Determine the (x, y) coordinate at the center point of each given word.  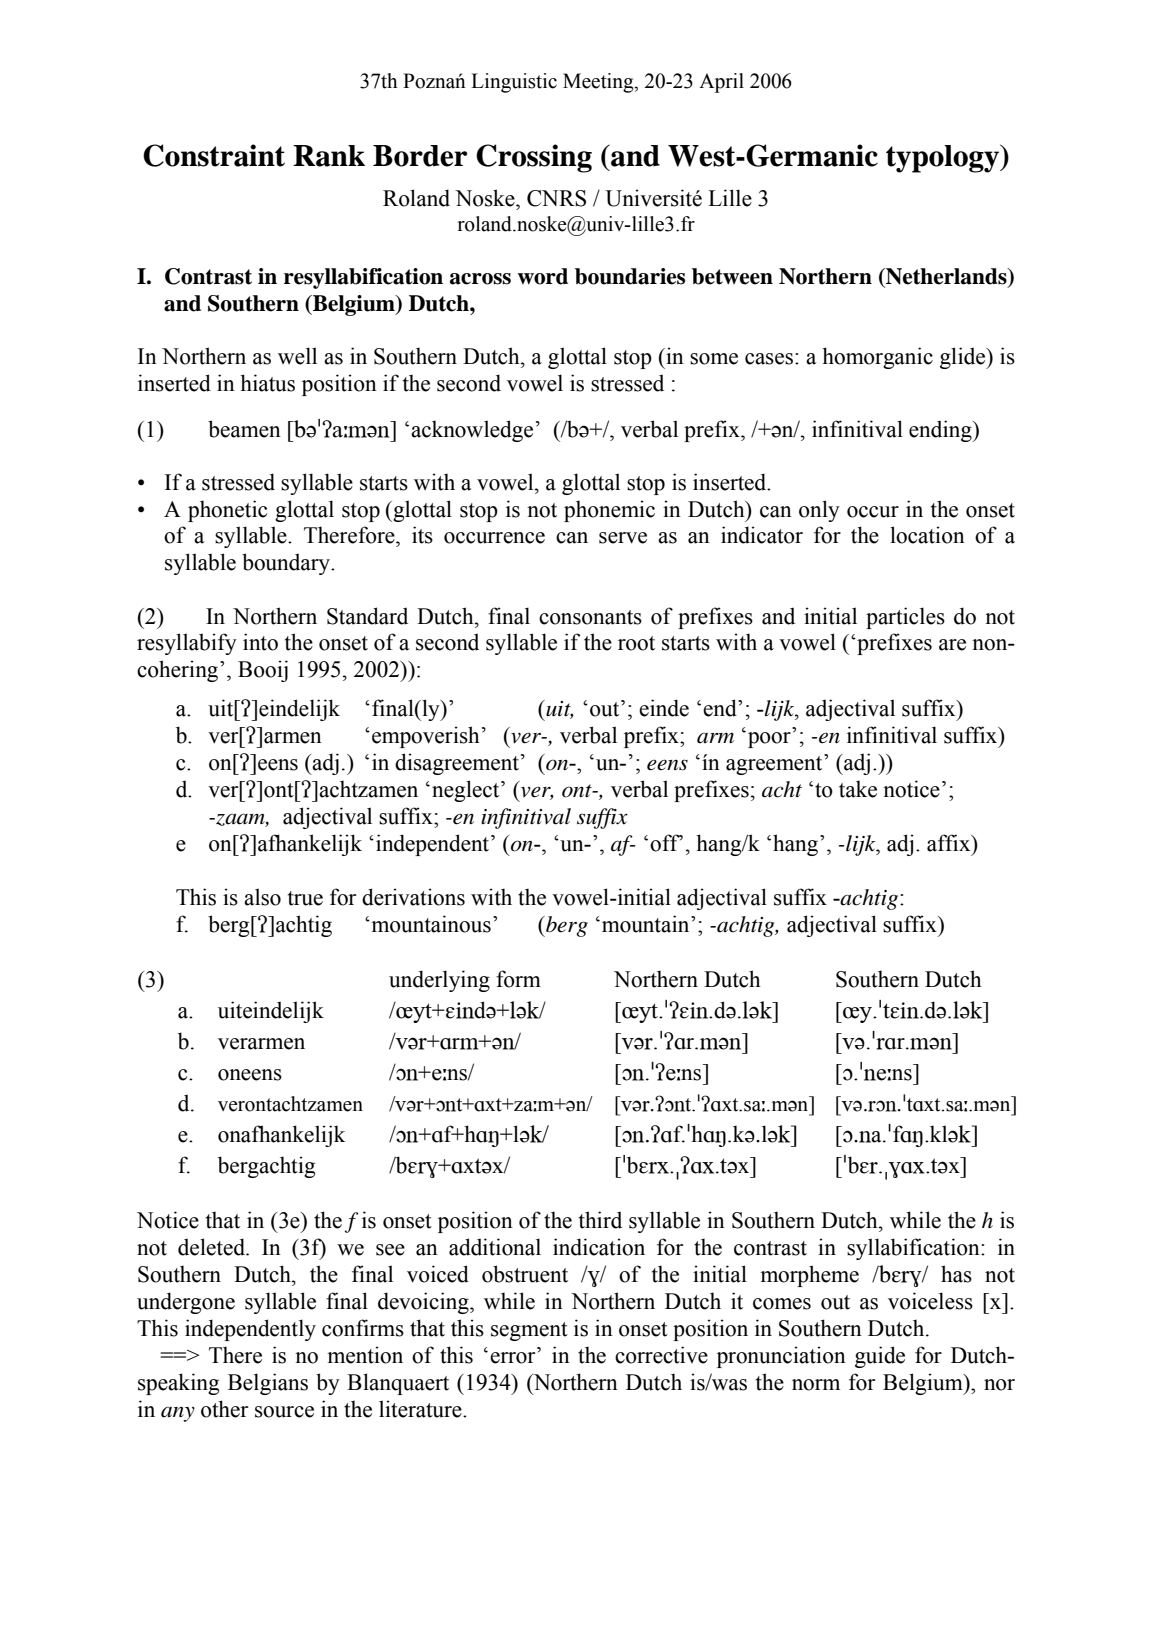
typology (943, 158)
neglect (467, 791)
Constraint (214, 155)
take (858, 789)
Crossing (534, 158)
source (284, 1412)
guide (880, 1357)
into (260, 642)
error (512, 1358)
